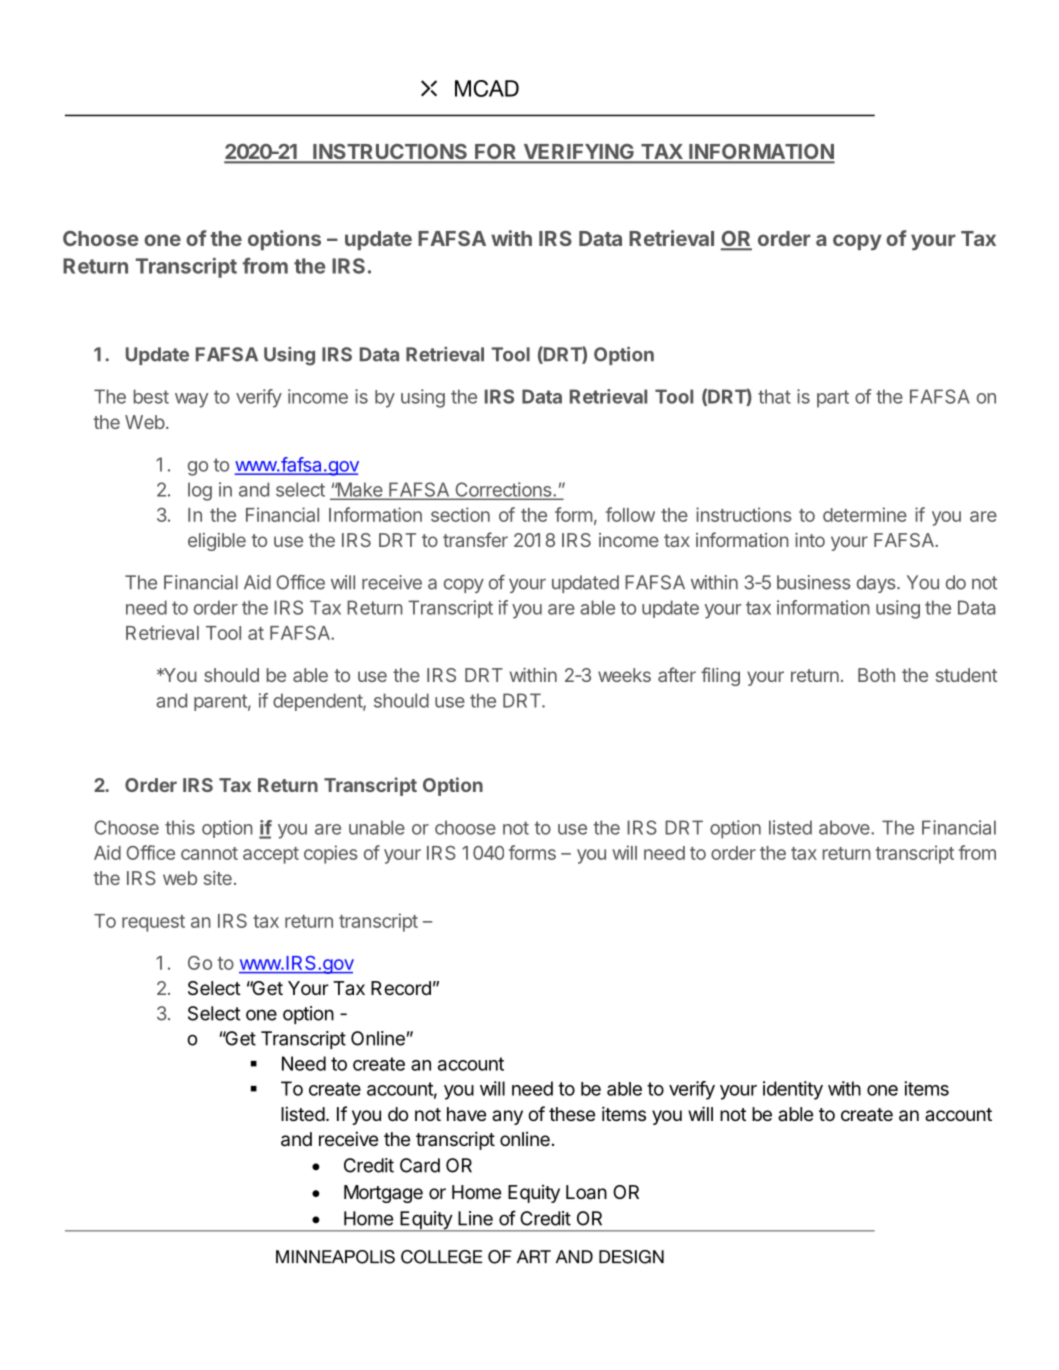 The width and height of the screenshot is (1059, 1370). Describe the element at coordinates (624, 675) in the screenshot. I see `weeks` at that location.
